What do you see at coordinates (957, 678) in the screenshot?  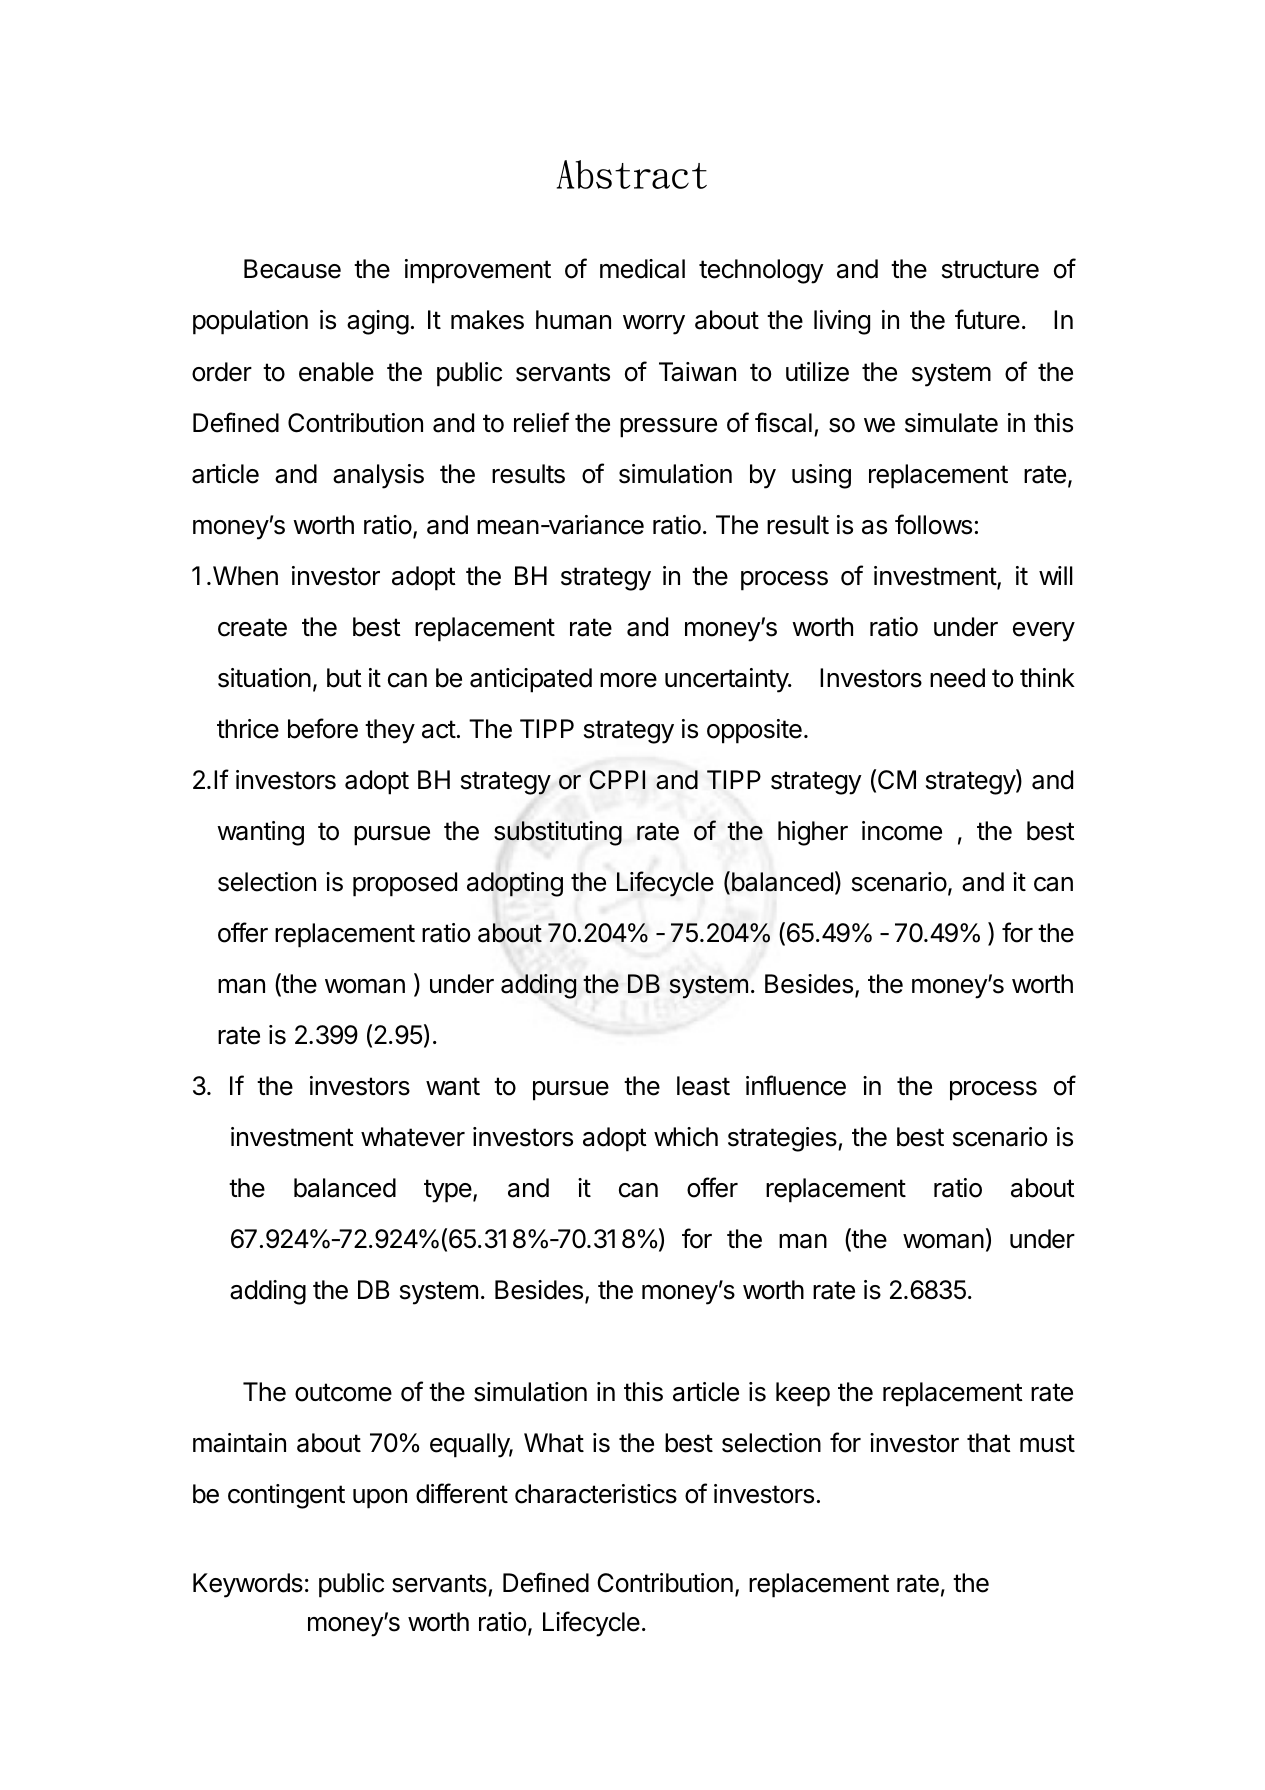 I see `need` at bounding box center [957, 678].
